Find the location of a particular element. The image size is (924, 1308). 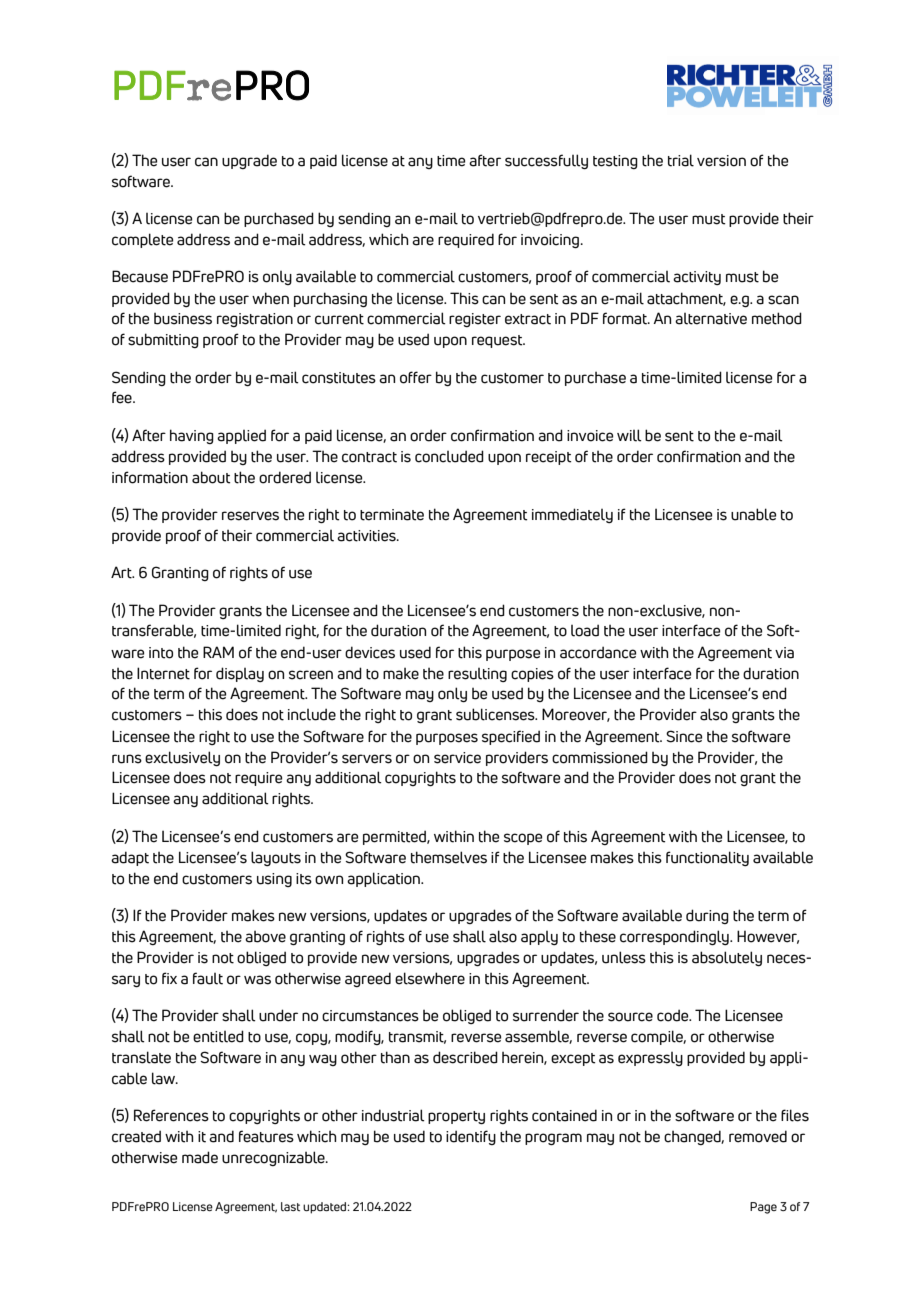

successfully is located at coordinates (546, 161).
